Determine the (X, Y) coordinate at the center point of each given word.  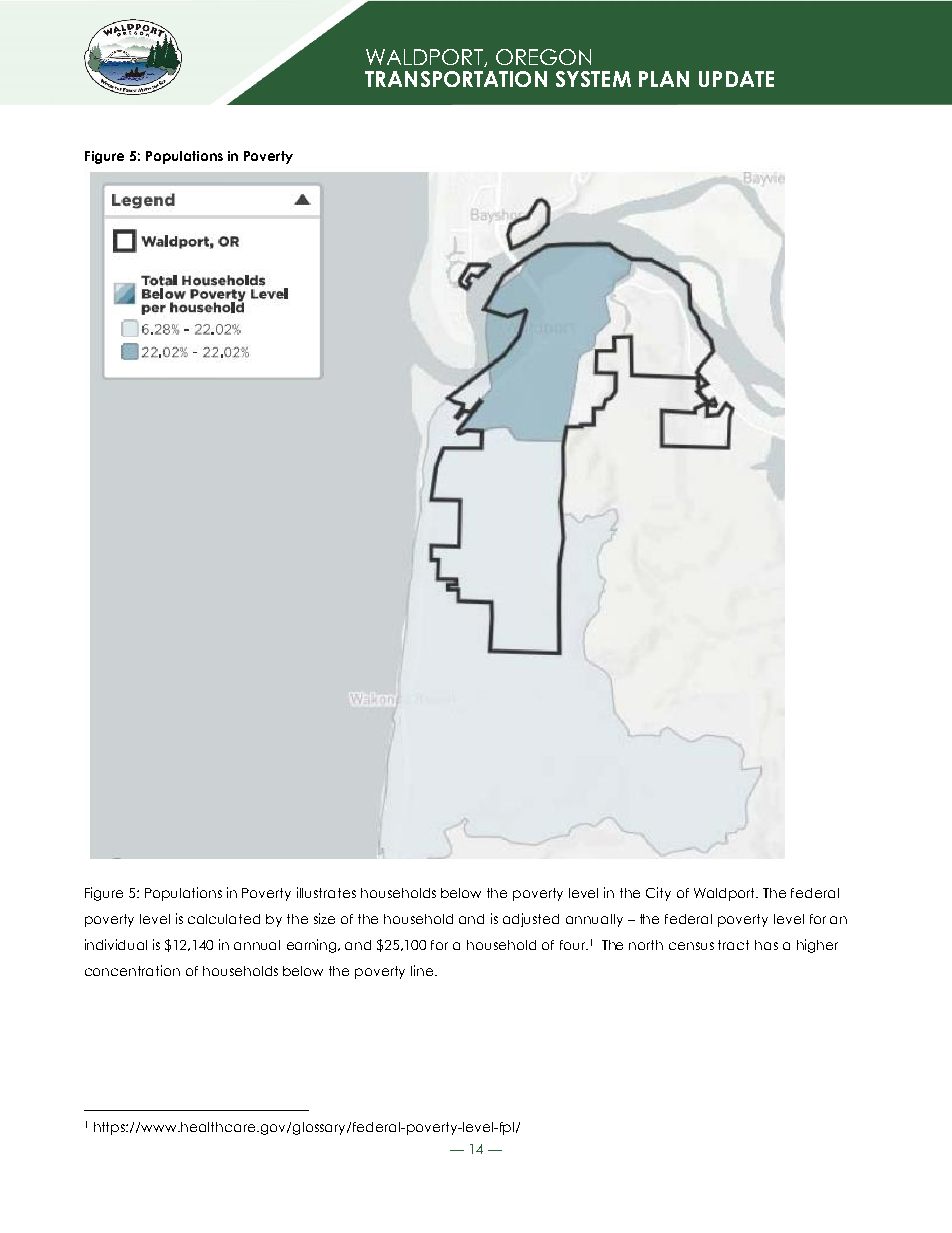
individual (116, 944)
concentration (132, 970)
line (423, 970)
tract (733, 945)
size (324, 918)
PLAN (664, 79)
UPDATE (736, 79)
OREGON (543, 57)
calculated (224, 919)
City (658, 894)
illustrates (326, 892)
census (691, 946)
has (766, 945)
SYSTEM (593, 79)
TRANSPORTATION (456, 79)
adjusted (531, 920)
